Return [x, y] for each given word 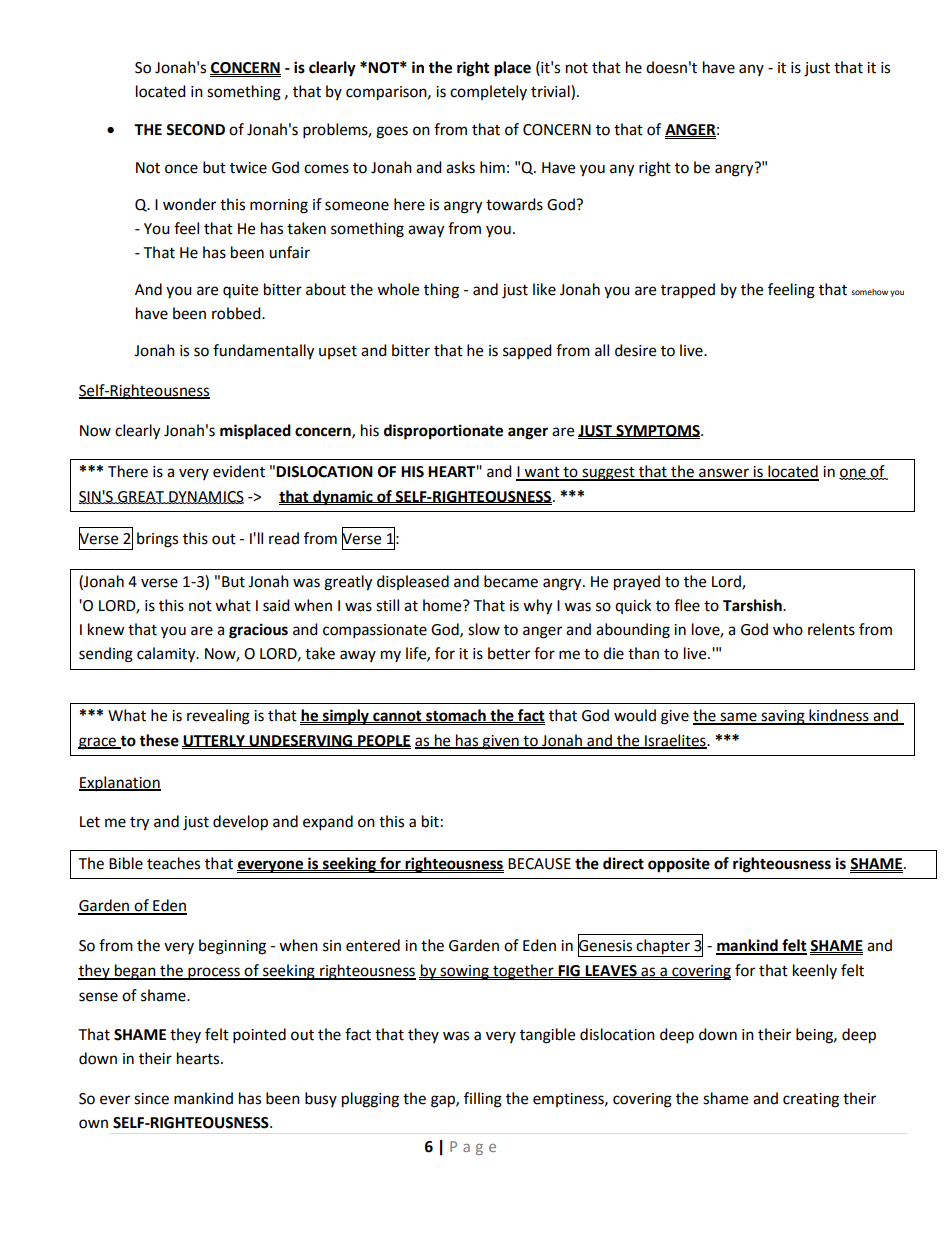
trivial [551, 92]
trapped [688, 291]
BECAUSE [539, 864]
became [511, 581]
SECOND [195, 130]
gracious [258, 631]
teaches [173, 863]
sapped [527, 351]
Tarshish [753, 605]
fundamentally [263, 352]
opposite [679, 865]
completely [488, 92]
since [151, 1099]
